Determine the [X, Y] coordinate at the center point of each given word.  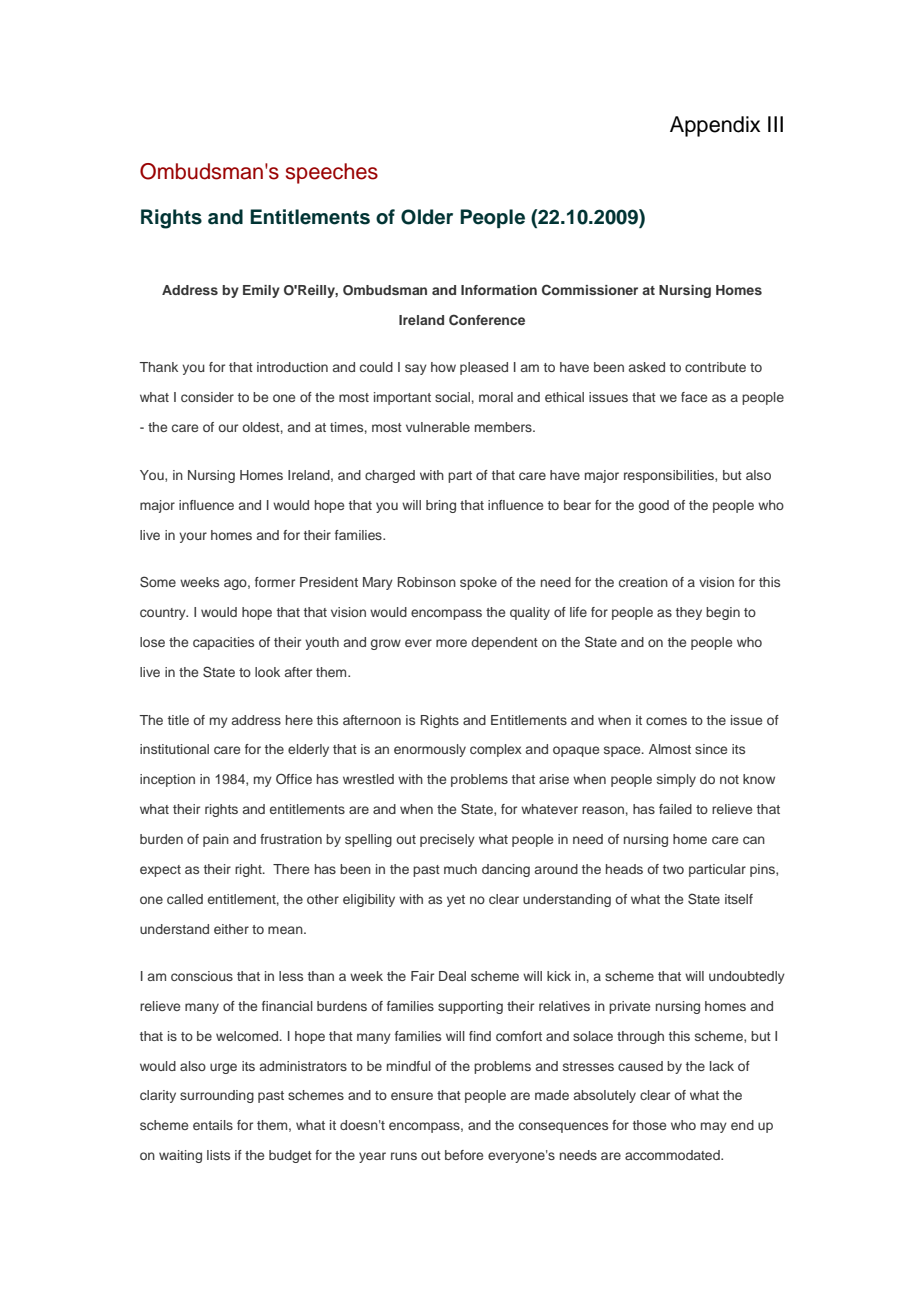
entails [213, 1125]
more [451, 643]
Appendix [715, 126]
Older [427, 217]
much [460, 869]
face [694, 397]
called [185, 899]
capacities [223, 643]
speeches [332, 173]
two [673, 869]
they [689, 613]
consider [207, 397]
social [452, 397]
